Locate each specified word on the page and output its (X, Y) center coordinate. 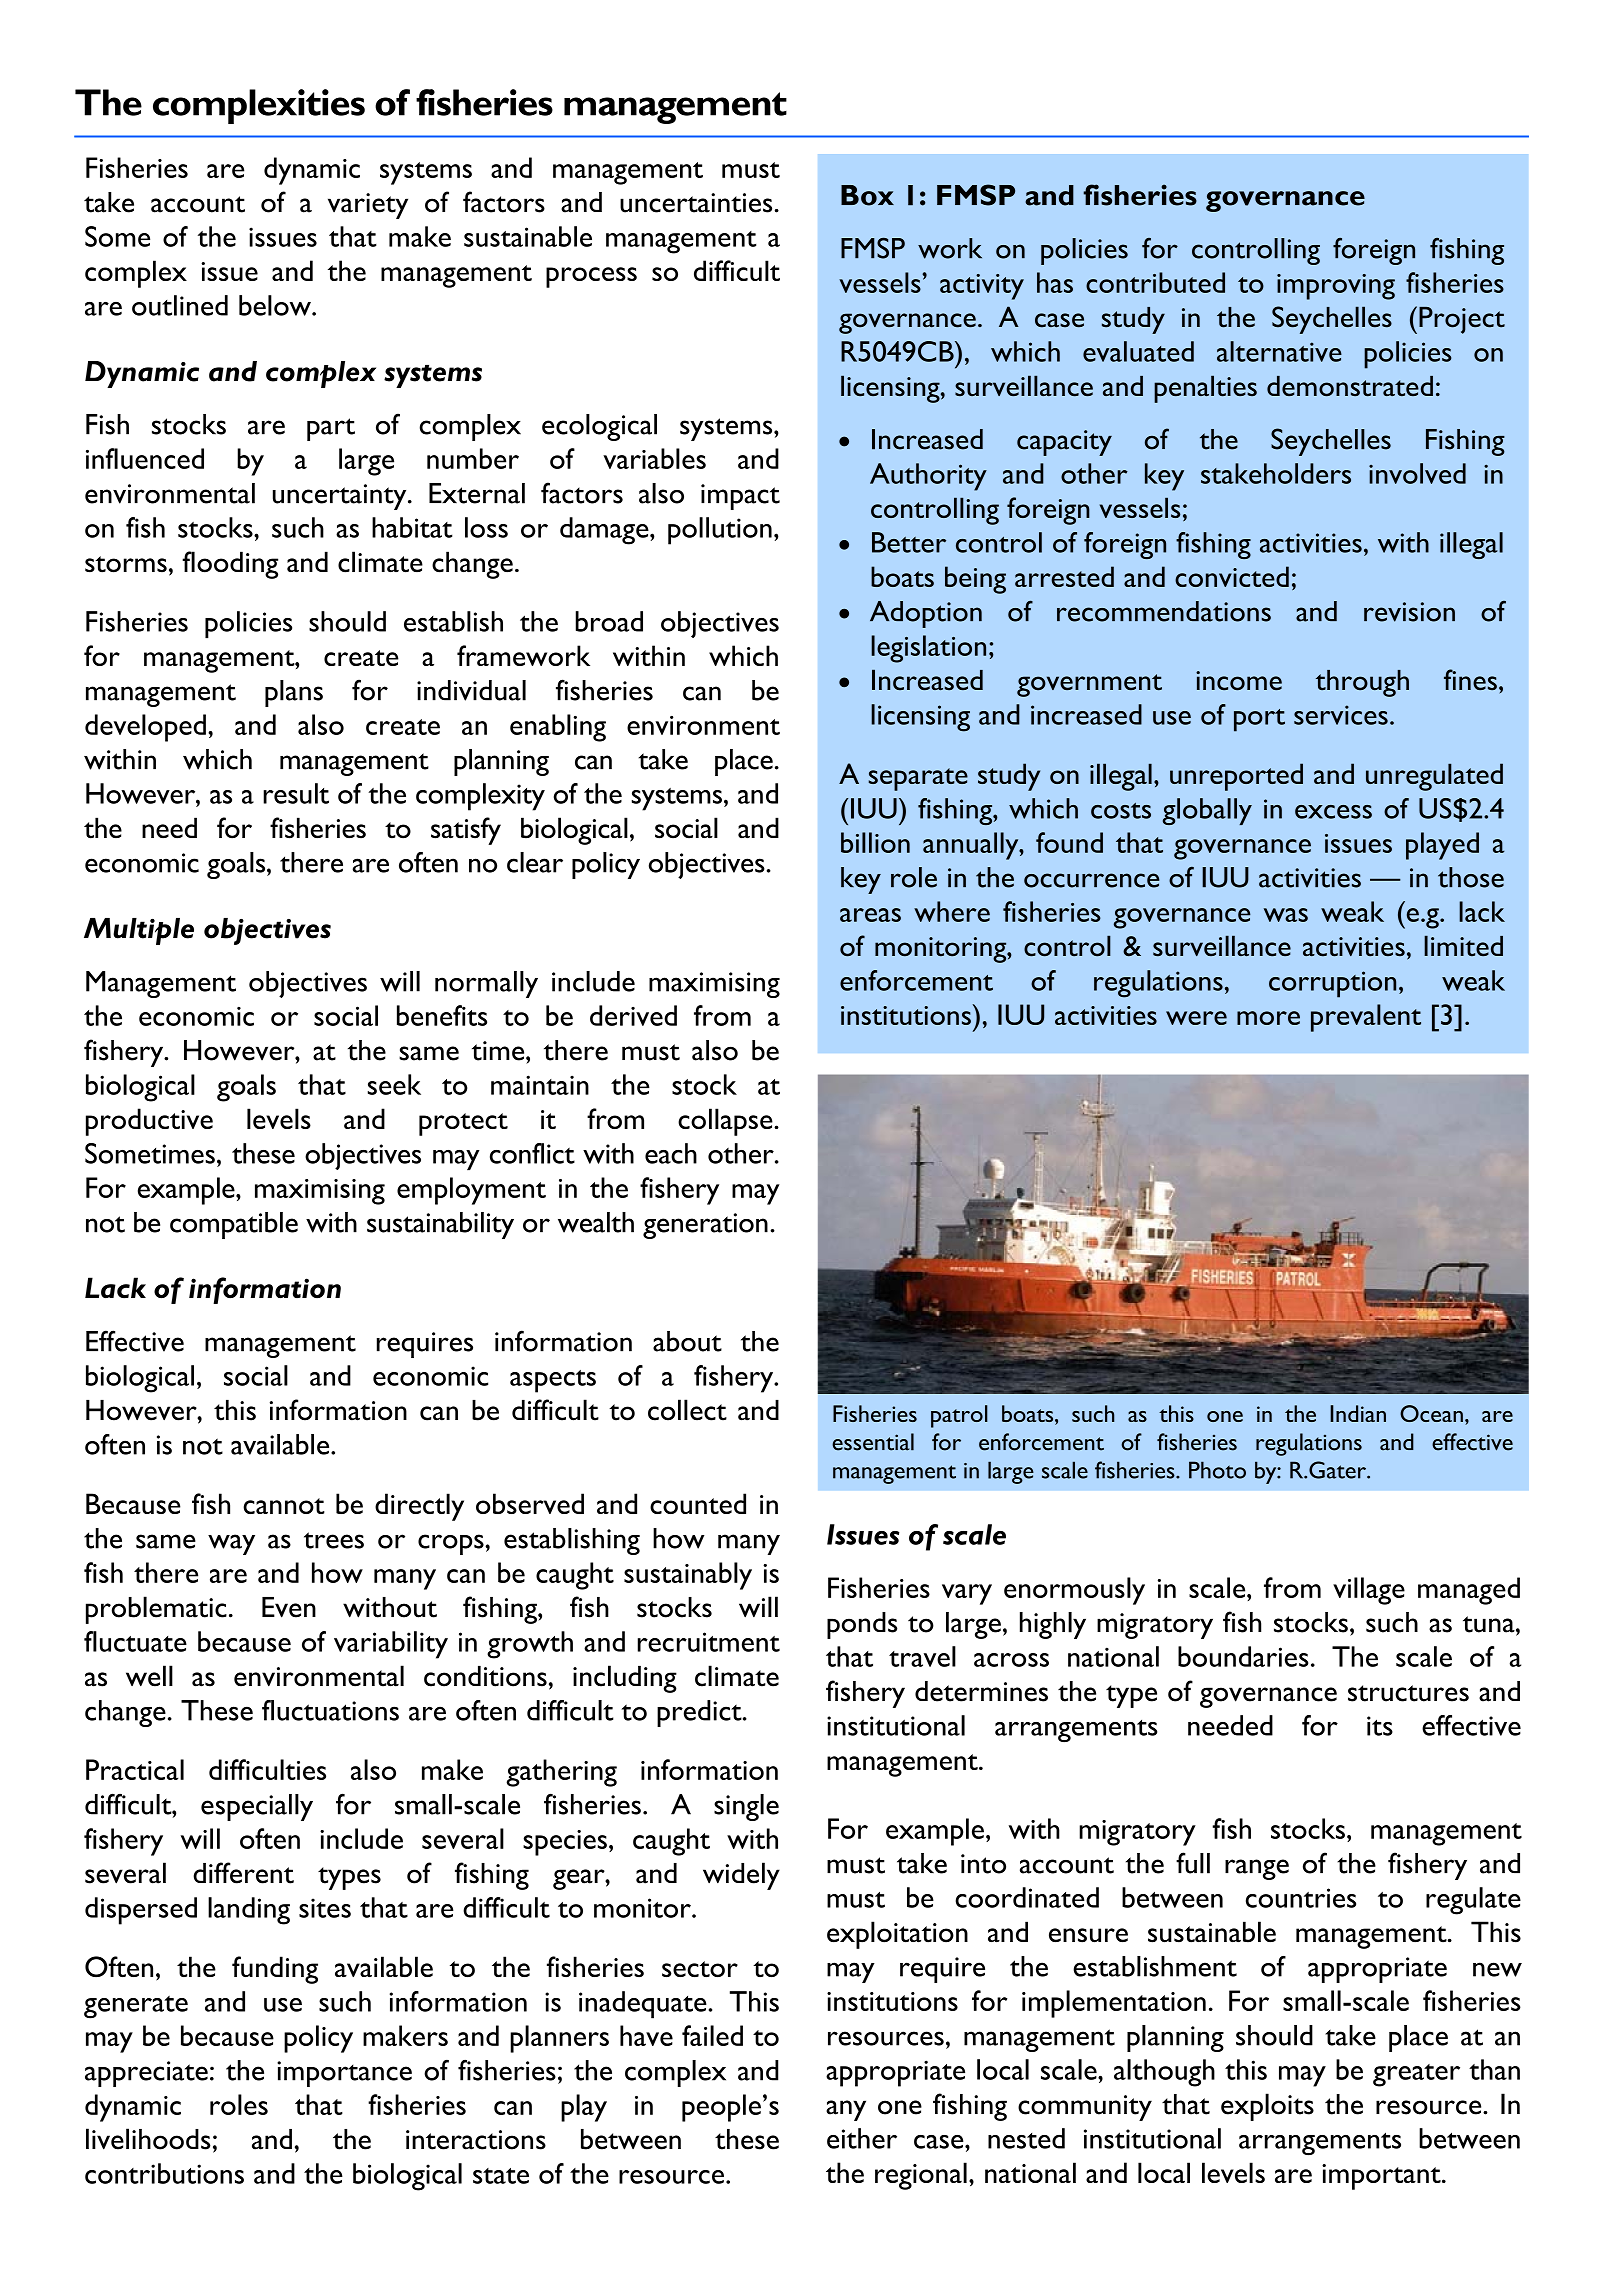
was (1286, 915)
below (276, 305)
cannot (284, 1506)
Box (867, 195)
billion (875, 842)
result (296, 793)
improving (1336, 287)
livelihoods (148, 2139)
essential (873, 1442)
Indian (1358, 1413)
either (862, 2138)
